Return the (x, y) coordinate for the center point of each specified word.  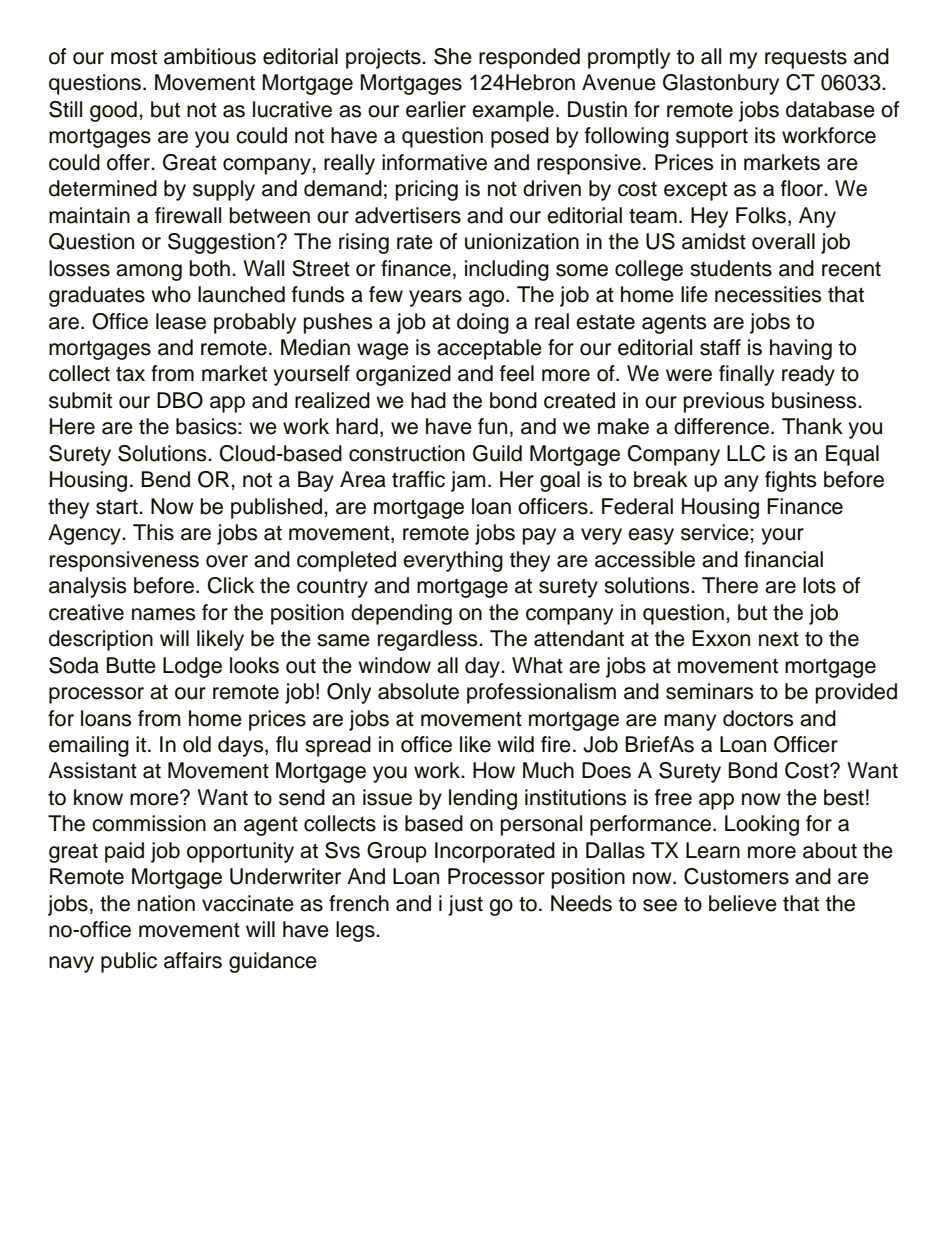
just (465, 905)
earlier (436, 109)
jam (468, 481)
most (134, 57)
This (153, 532)
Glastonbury (721, 84)
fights (790, 481)
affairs (193, 960)
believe (743, 903)
